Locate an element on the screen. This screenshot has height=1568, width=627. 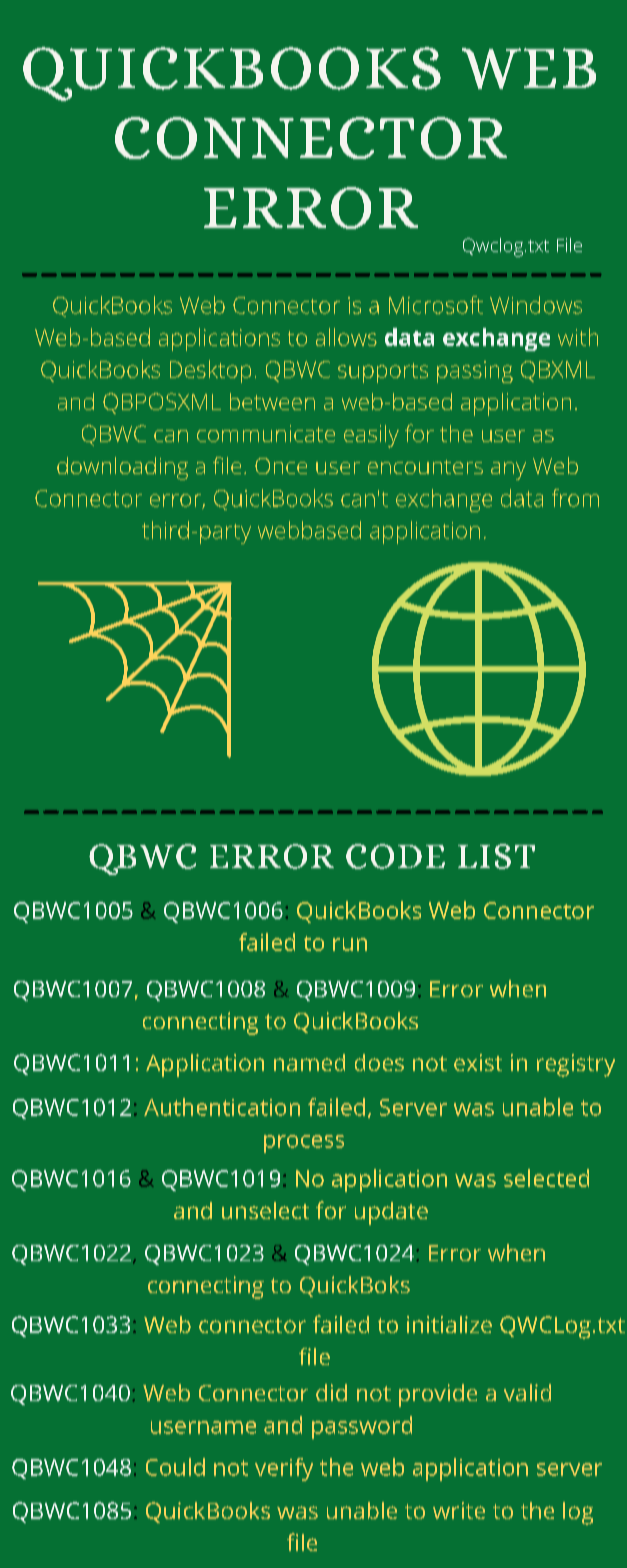
downloading is located at coordinates (122, 468).
